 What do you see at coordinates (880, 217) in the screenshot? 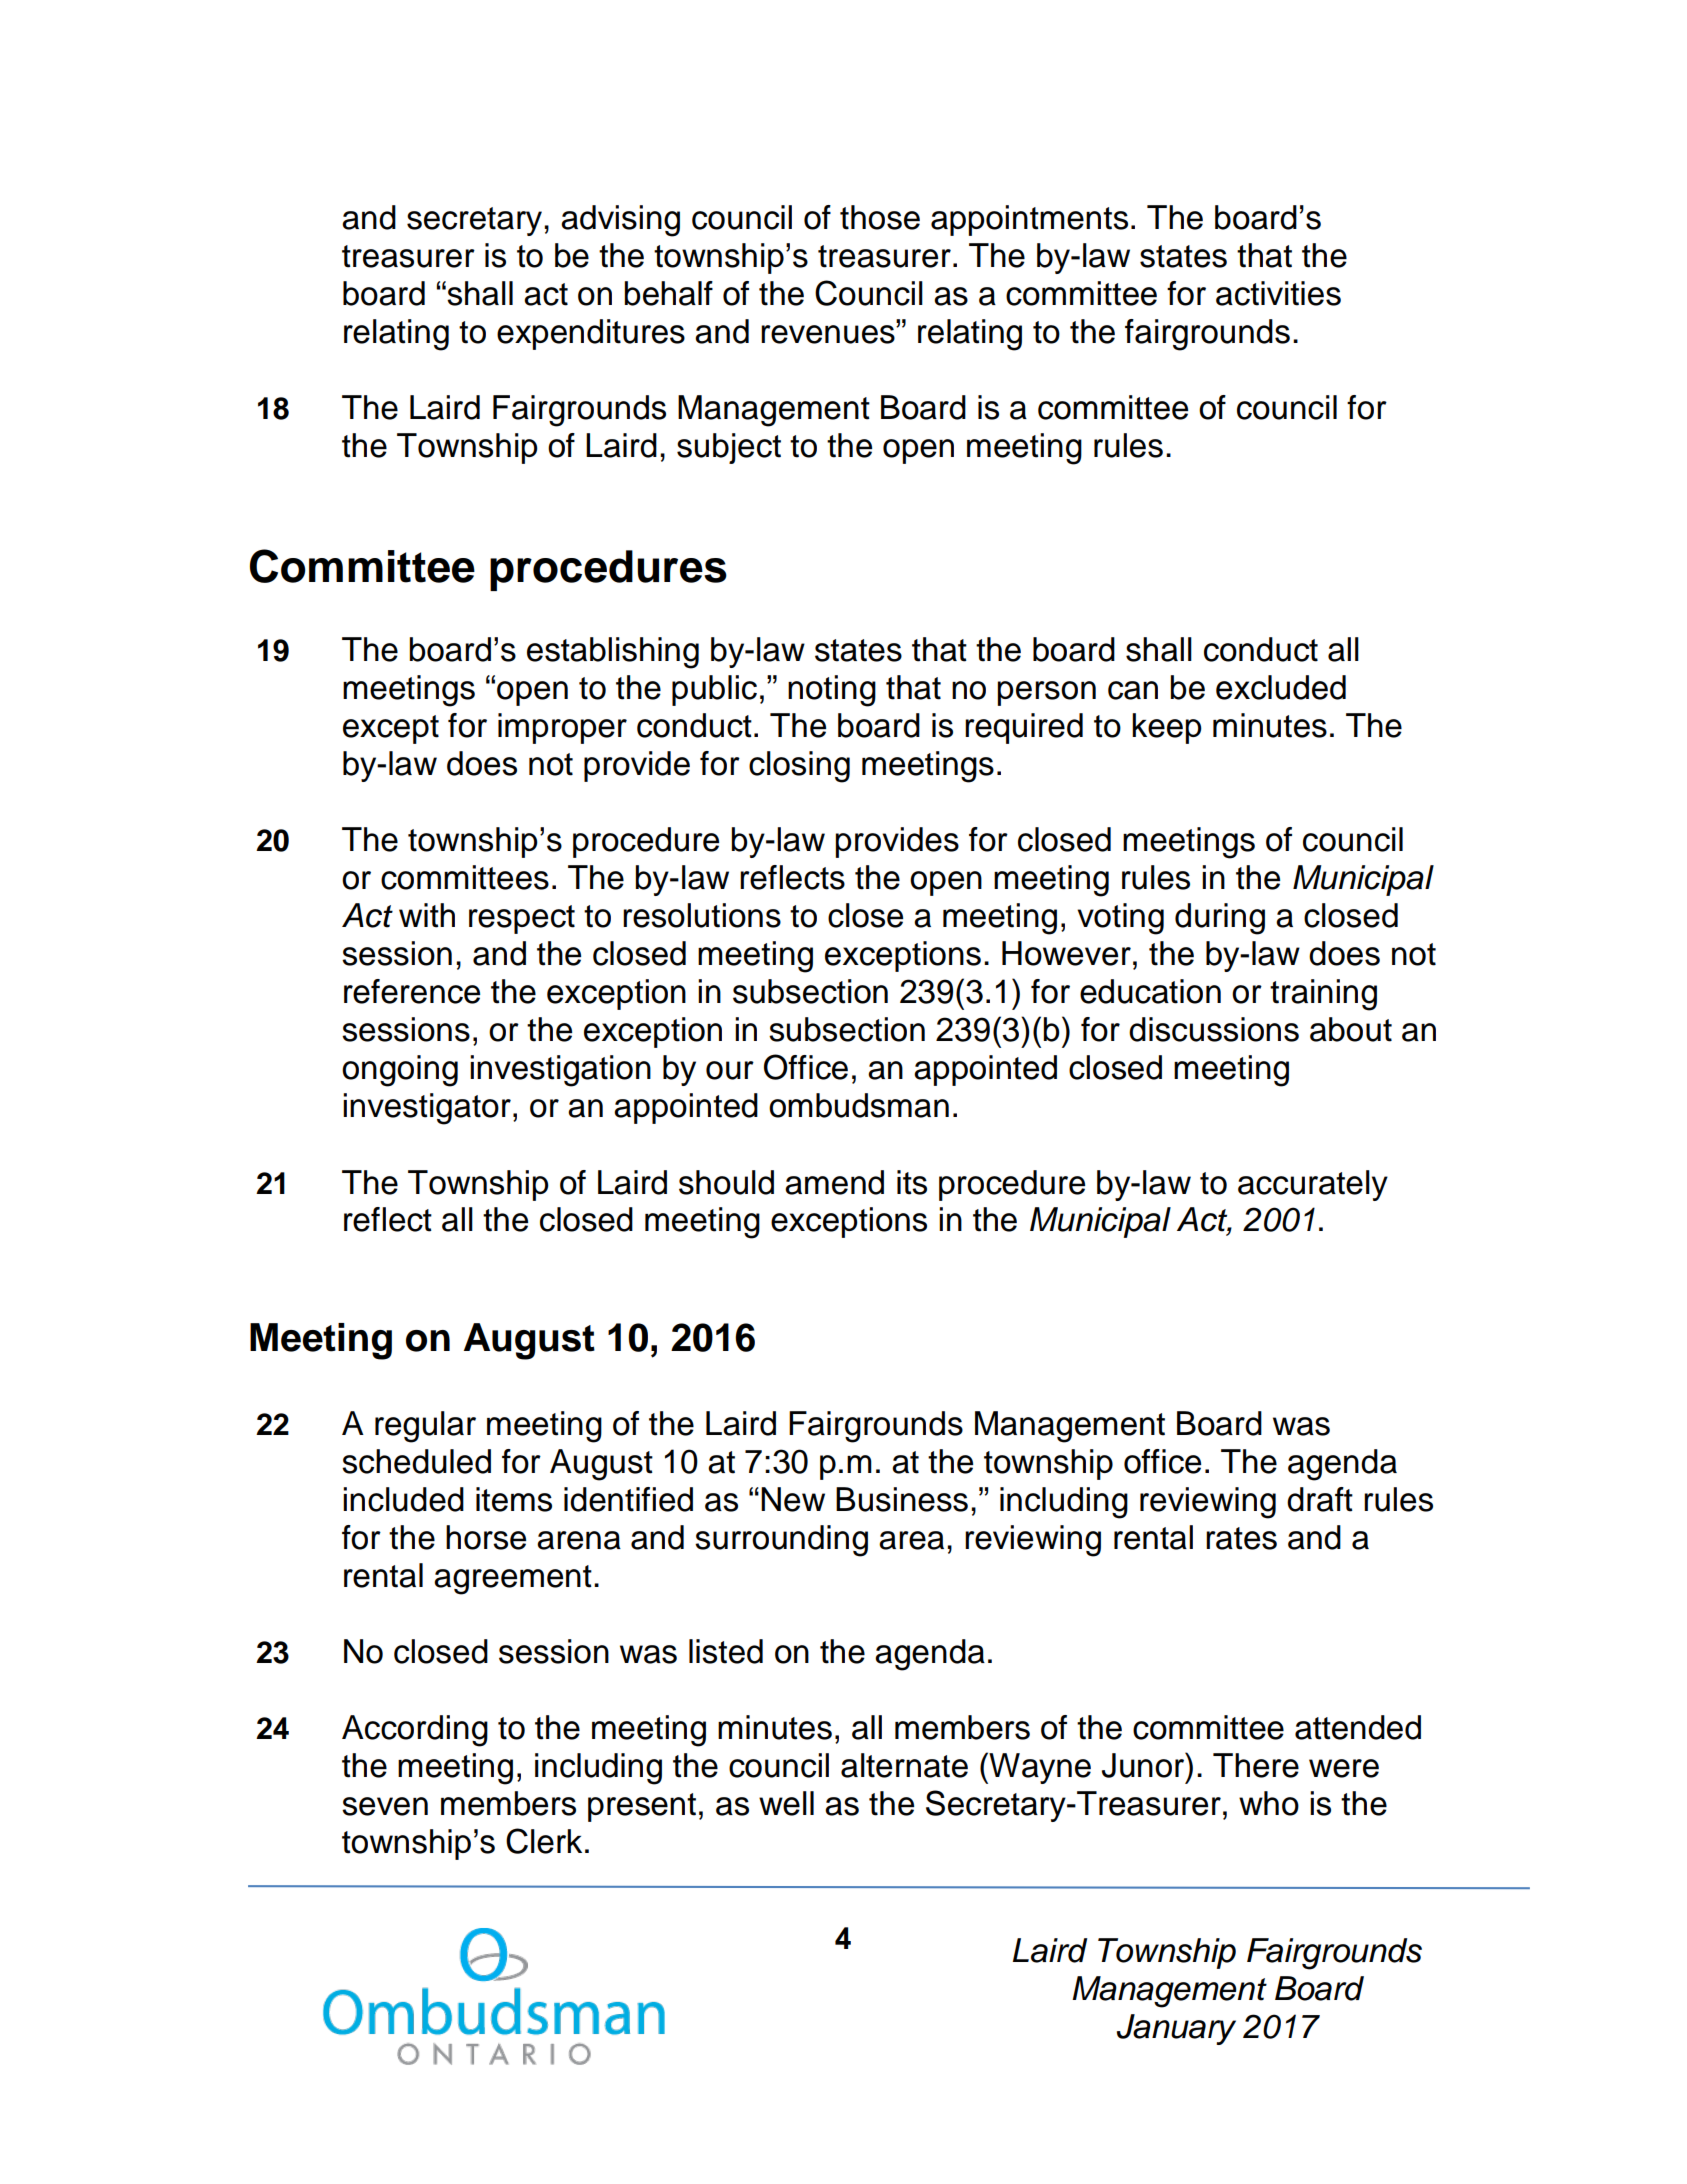
I see `those` at bounding box center [880, 217].
